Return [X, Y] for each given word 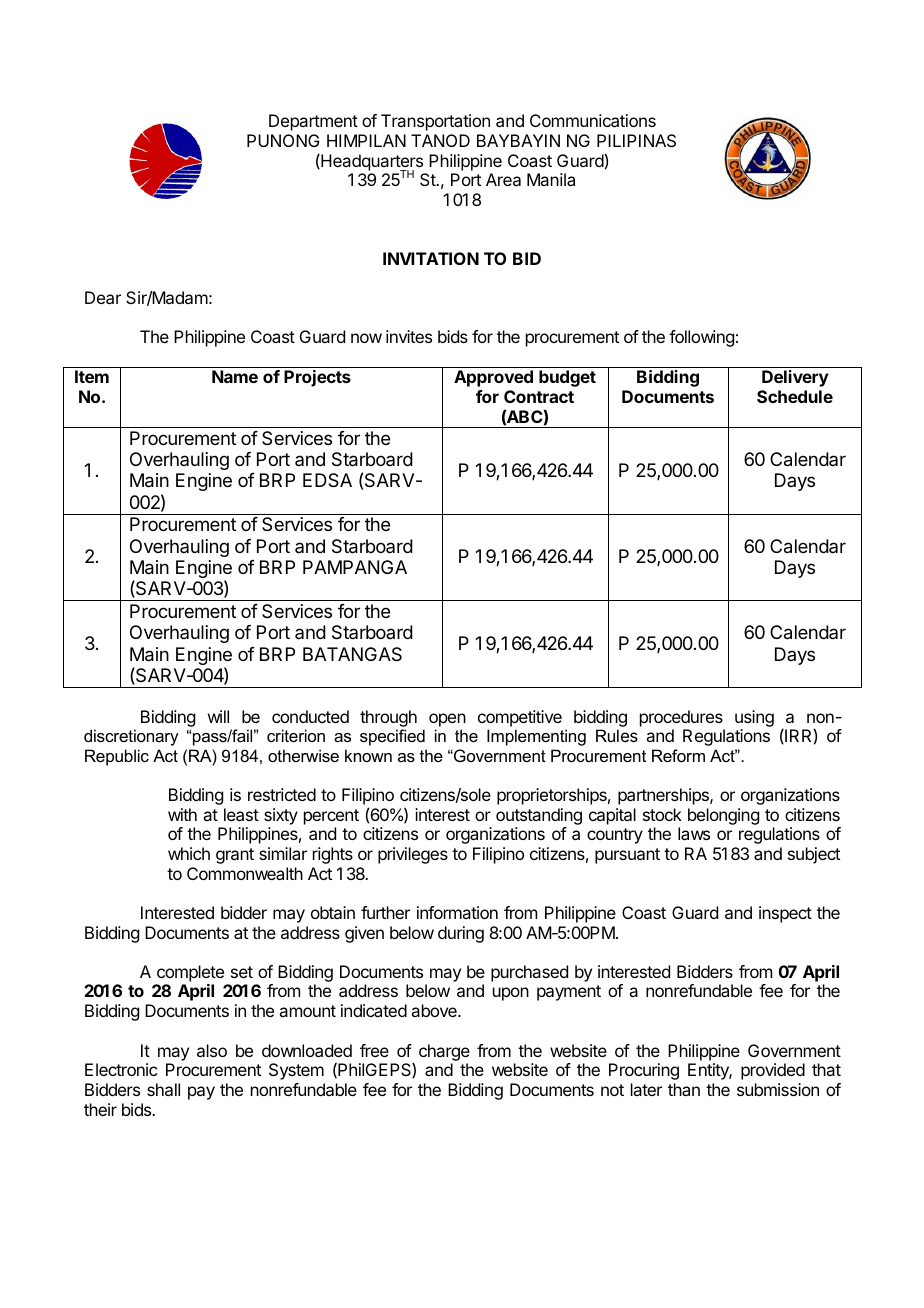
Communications [593, 120]
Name [235, 376]
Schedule [795, 396]
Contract [539, 396]
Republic [117, 757]
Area [503, 179]
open [447, 720]
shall [163, 1089]
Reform [678, 755]
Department [313, 122]
